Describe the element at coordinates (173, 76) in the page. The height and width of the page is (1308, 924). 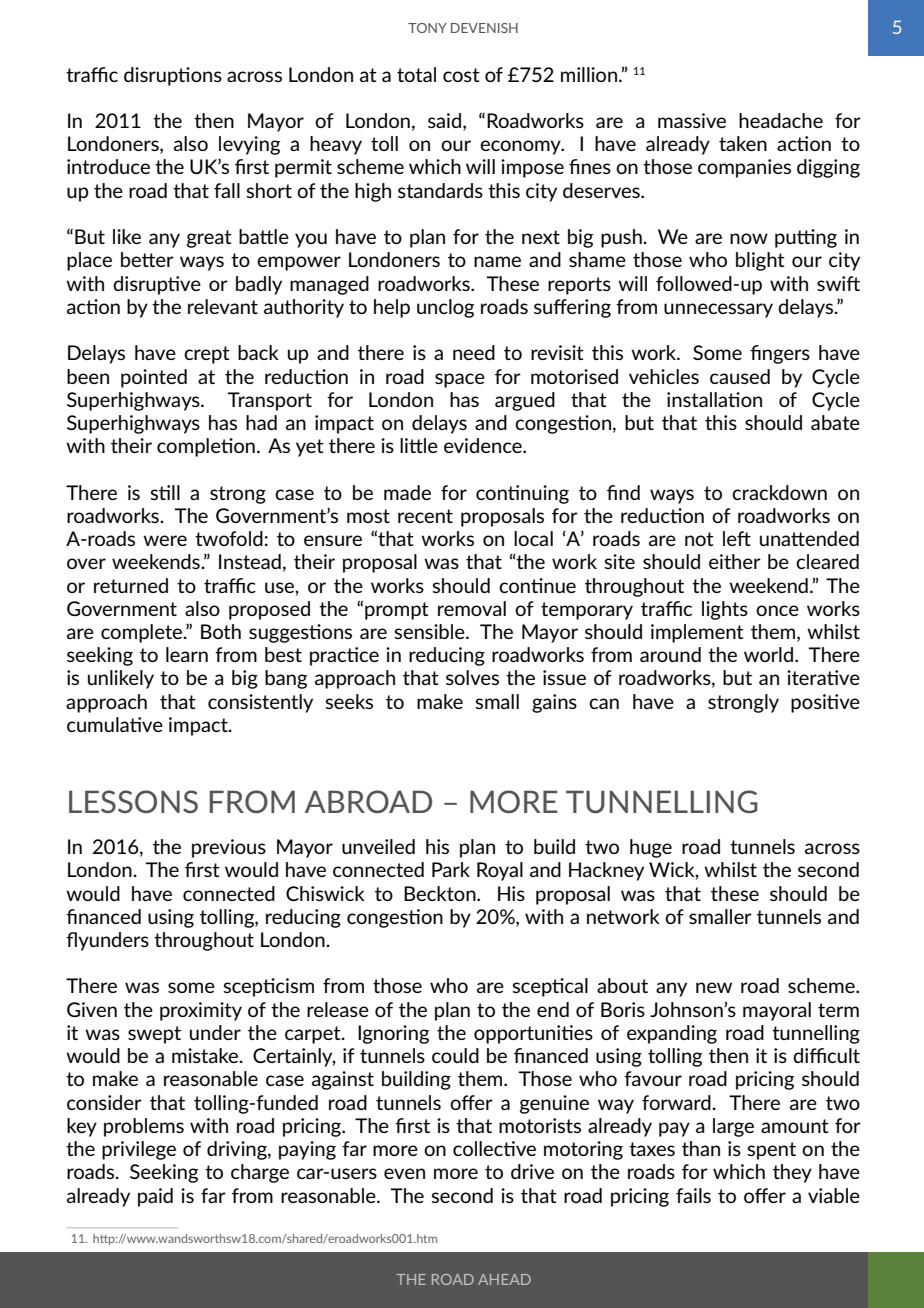
I see `disruptions` at that location.
